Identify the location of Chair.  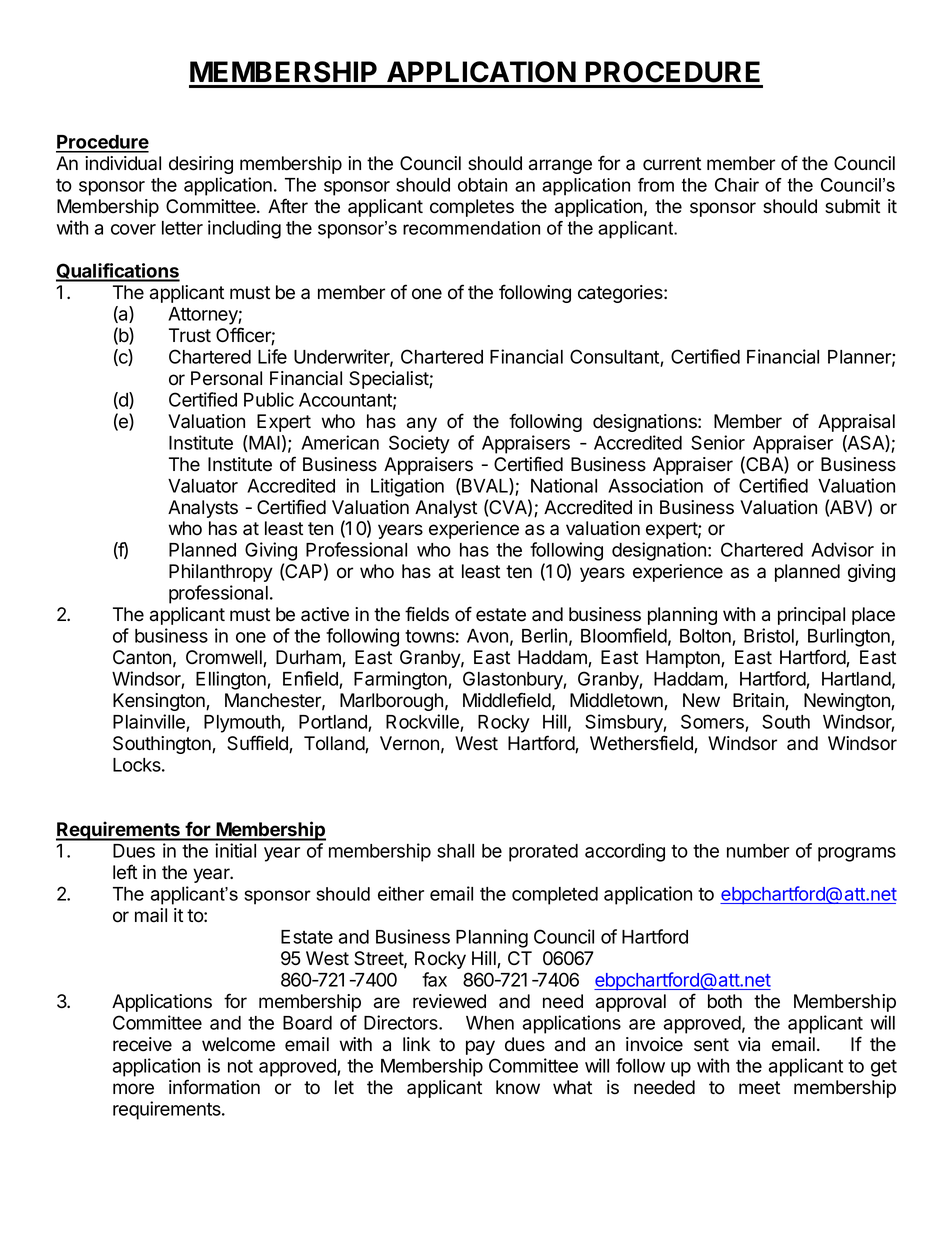
(737, 185).
